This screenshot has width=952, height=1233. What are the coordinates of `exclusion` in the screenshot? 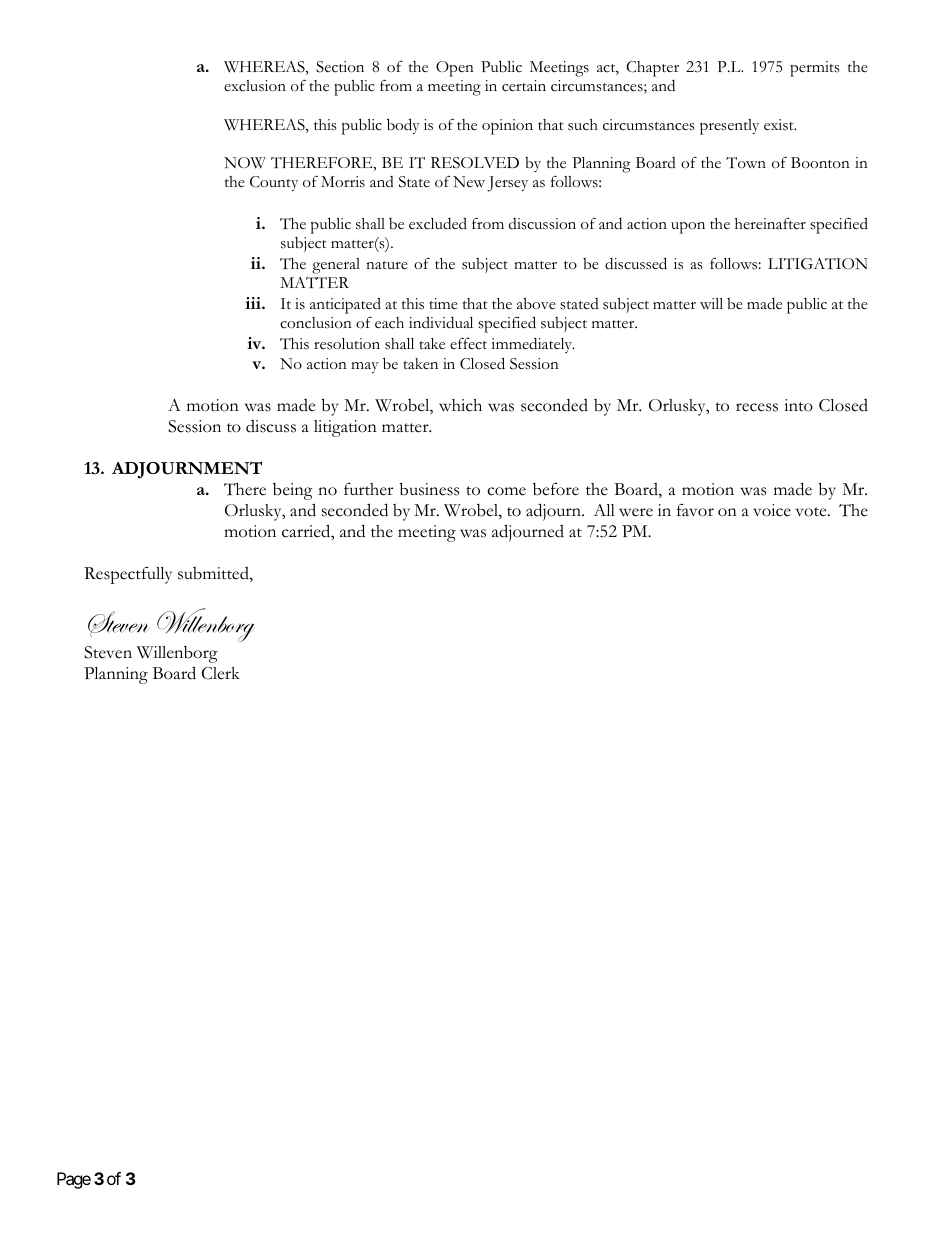 It's located at (255, 86).
